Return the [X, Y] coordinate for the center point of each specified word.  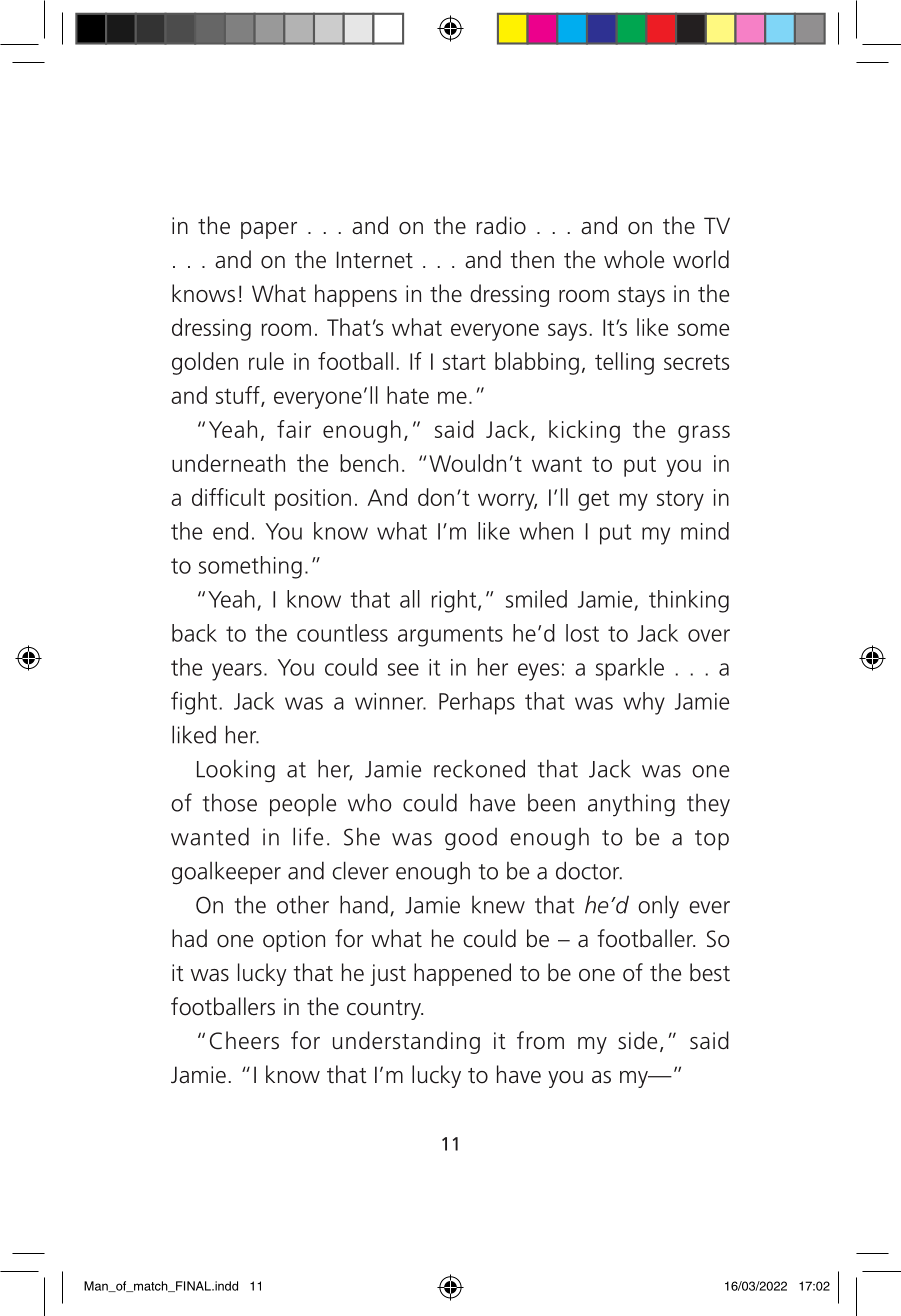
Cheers [244, 1040]
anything [631, 805]
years [237, 672]
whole [634, 259]
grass [704, 434]
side [637, 1040]
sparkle [630, 669]
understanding [406, 1042]
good [471, 839]
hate [408, 395]
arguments [450, 636]
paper [269, 230]
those [230, 802]
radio [501, 225]
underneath [228, 463]
